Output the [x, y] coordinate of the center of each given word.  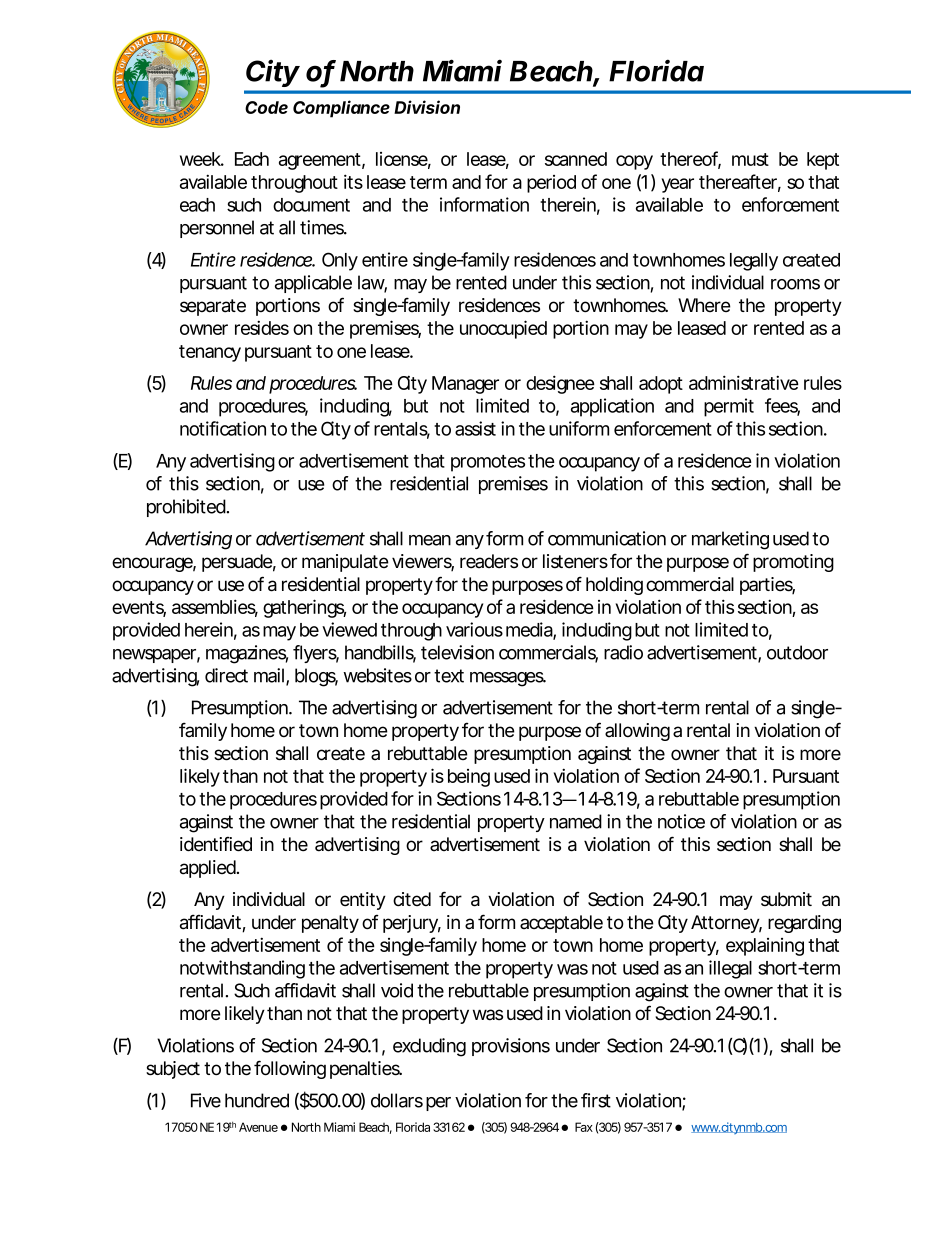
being [469, 778]
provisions [511, 1047]
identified [216, 844]
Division [427, 107]
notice [681, 821]
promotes [488, 463]
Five [206, 1100]
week [202, 159]
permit [729, 407]
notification [223, 428]
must [750, 159]
